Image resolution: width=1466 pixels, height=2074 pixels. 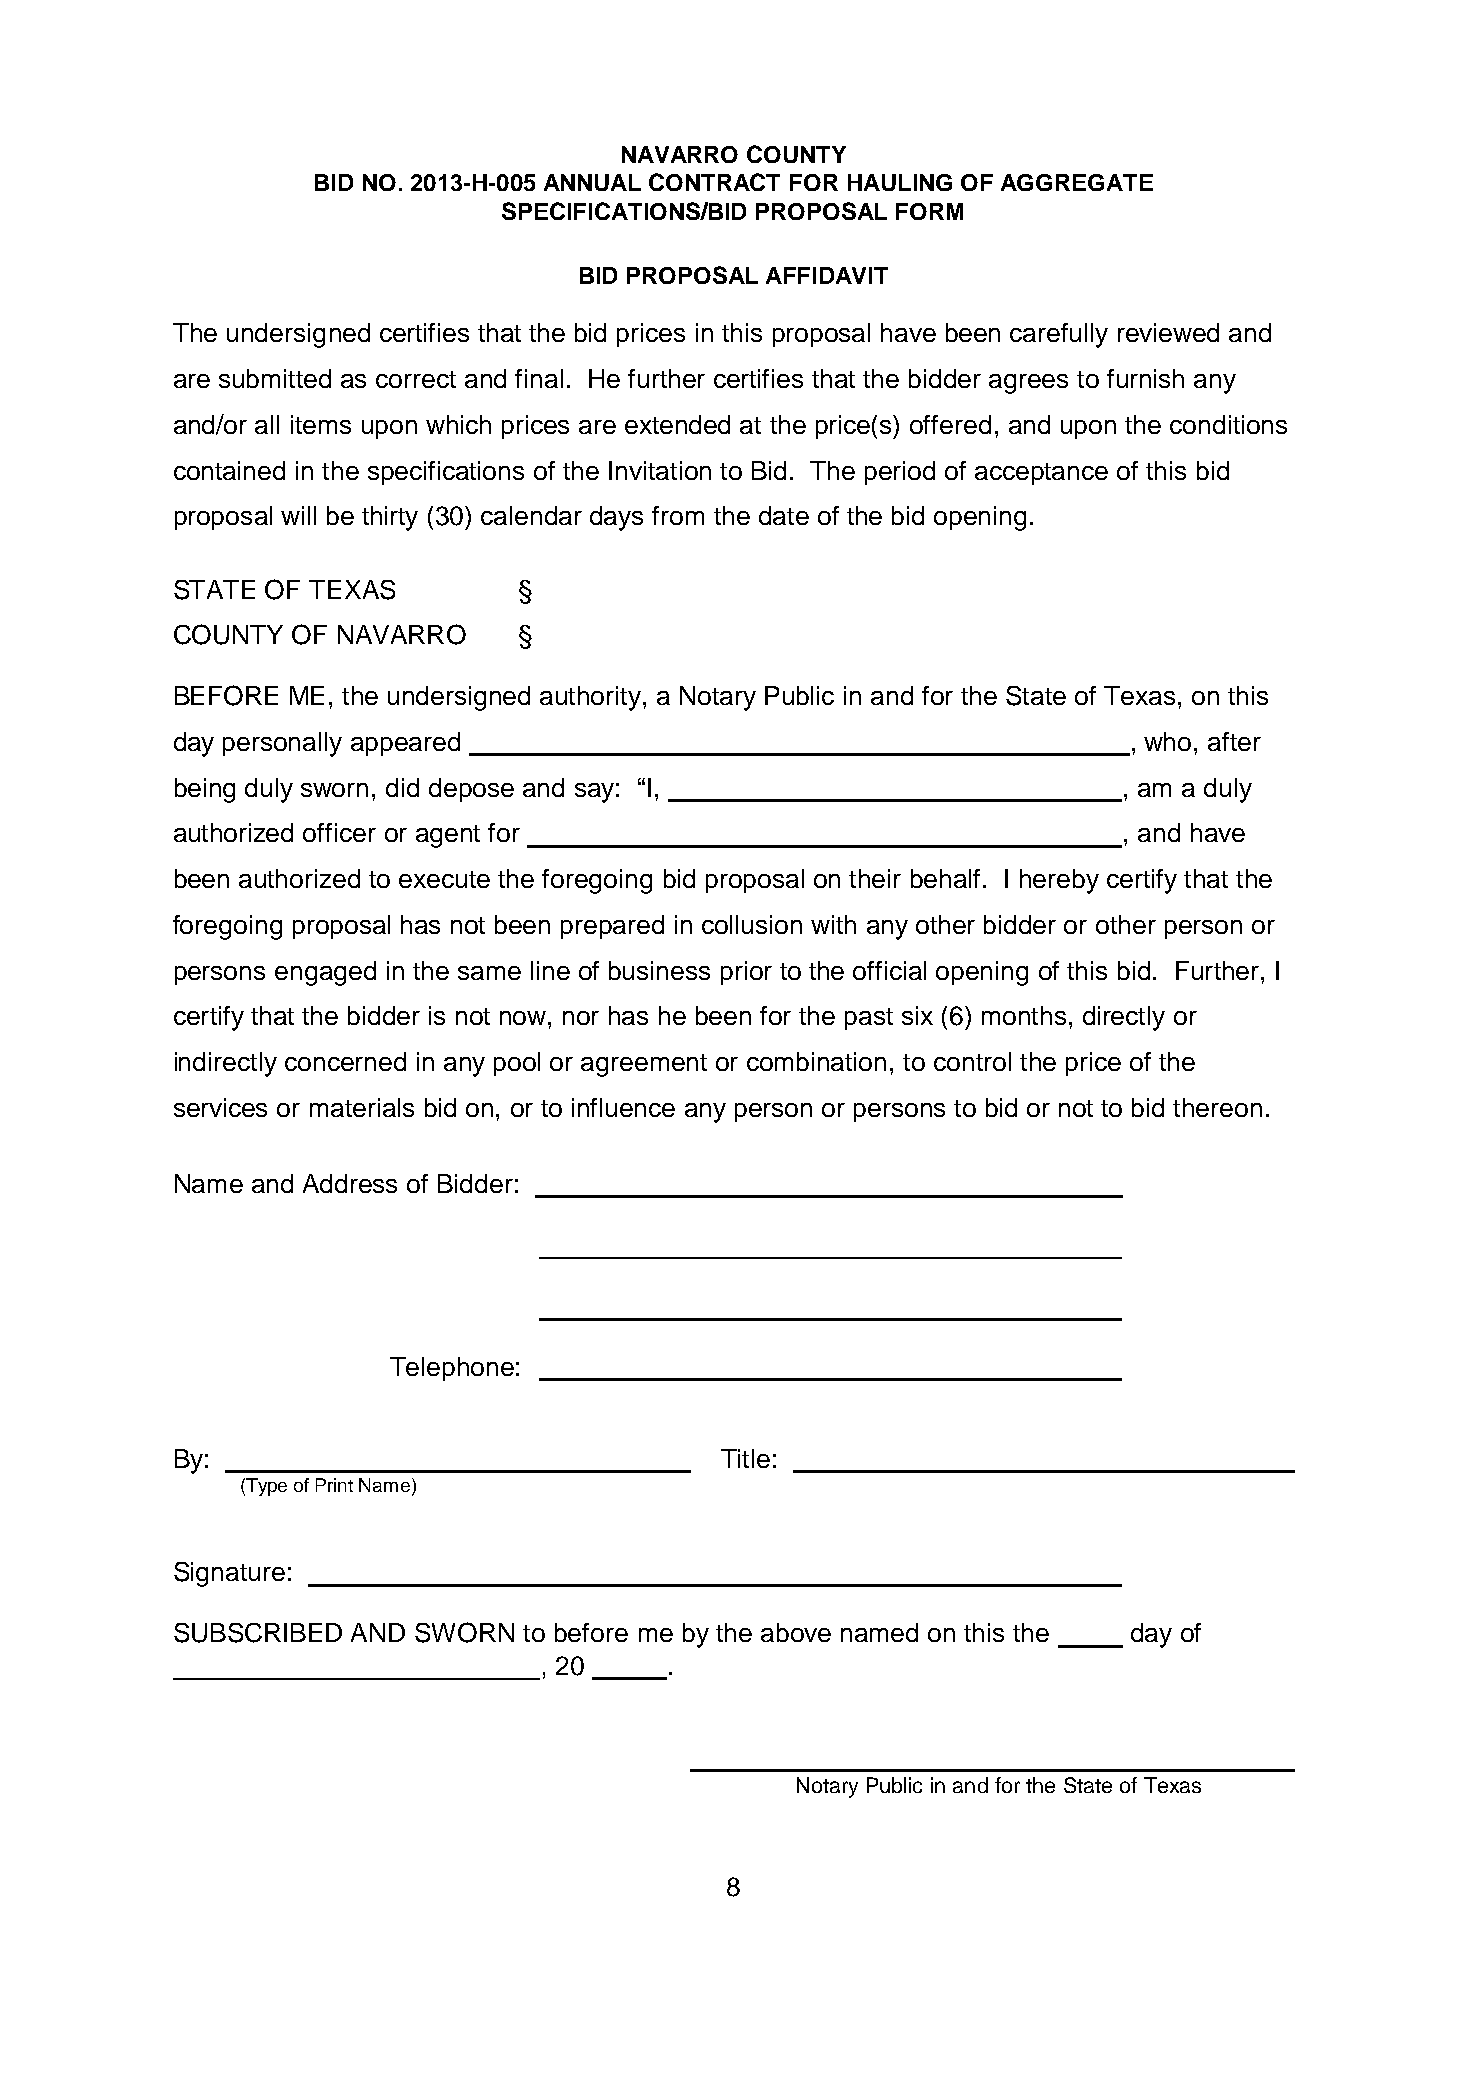 I want to click on AGGREGATE, so click(x=1077, y=182).
